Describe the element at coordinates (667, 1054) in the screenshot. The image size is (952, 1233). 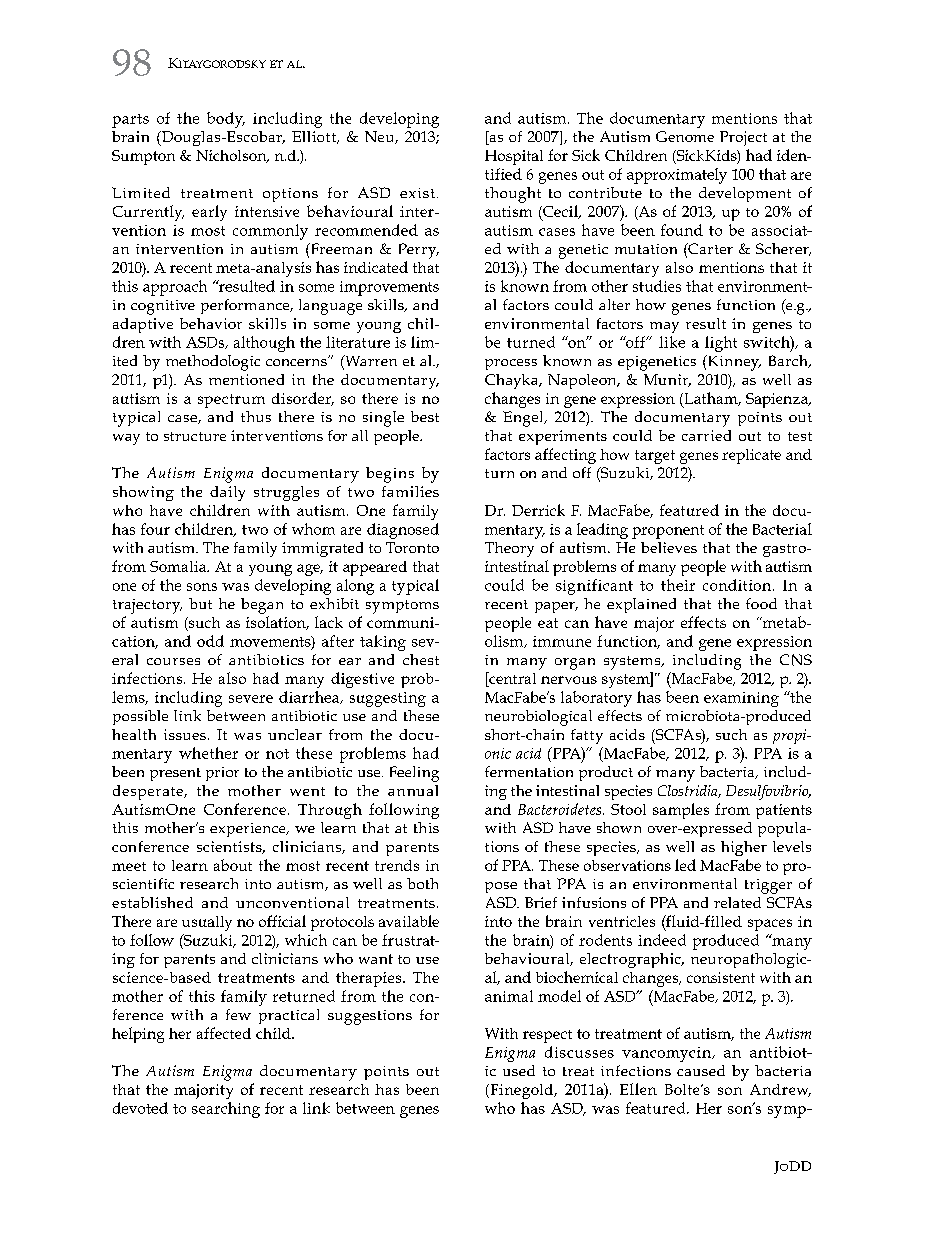
I see `vancomycin` at that location.
